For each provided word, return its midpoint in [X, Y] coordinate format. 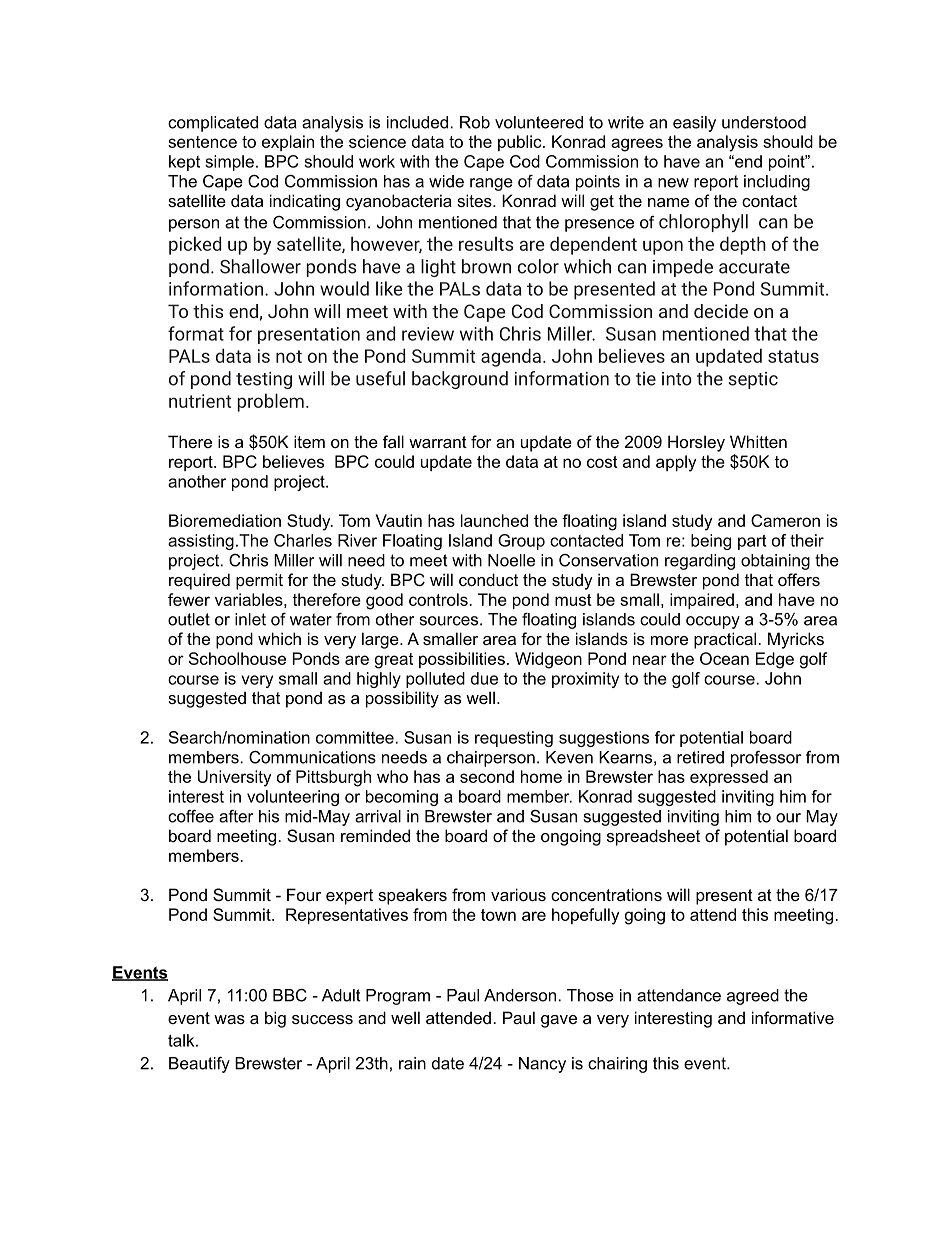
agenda [511, 357]
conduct [488, 579]
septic [753, 380]
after [236, 816]
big [275, 1019]
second [487, 776]
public [521, 143]
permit [259, 581]
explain [288, 143]
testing [264, 380]
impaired [702, 601]
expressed [729, 778]
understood [764, 122]
